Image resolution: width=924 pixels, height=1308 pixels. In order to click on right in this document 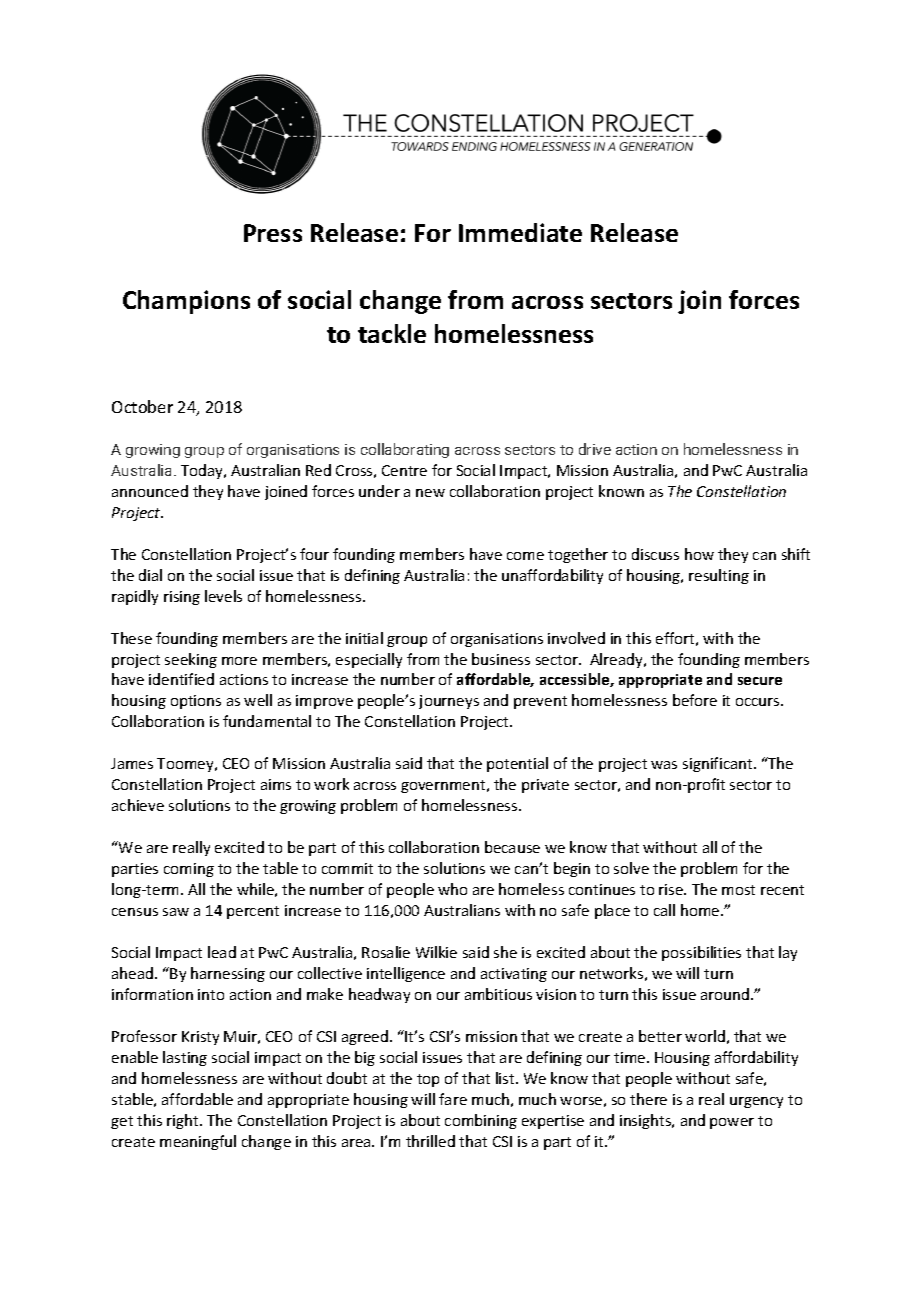, I will do `click(184, 1121)`.
